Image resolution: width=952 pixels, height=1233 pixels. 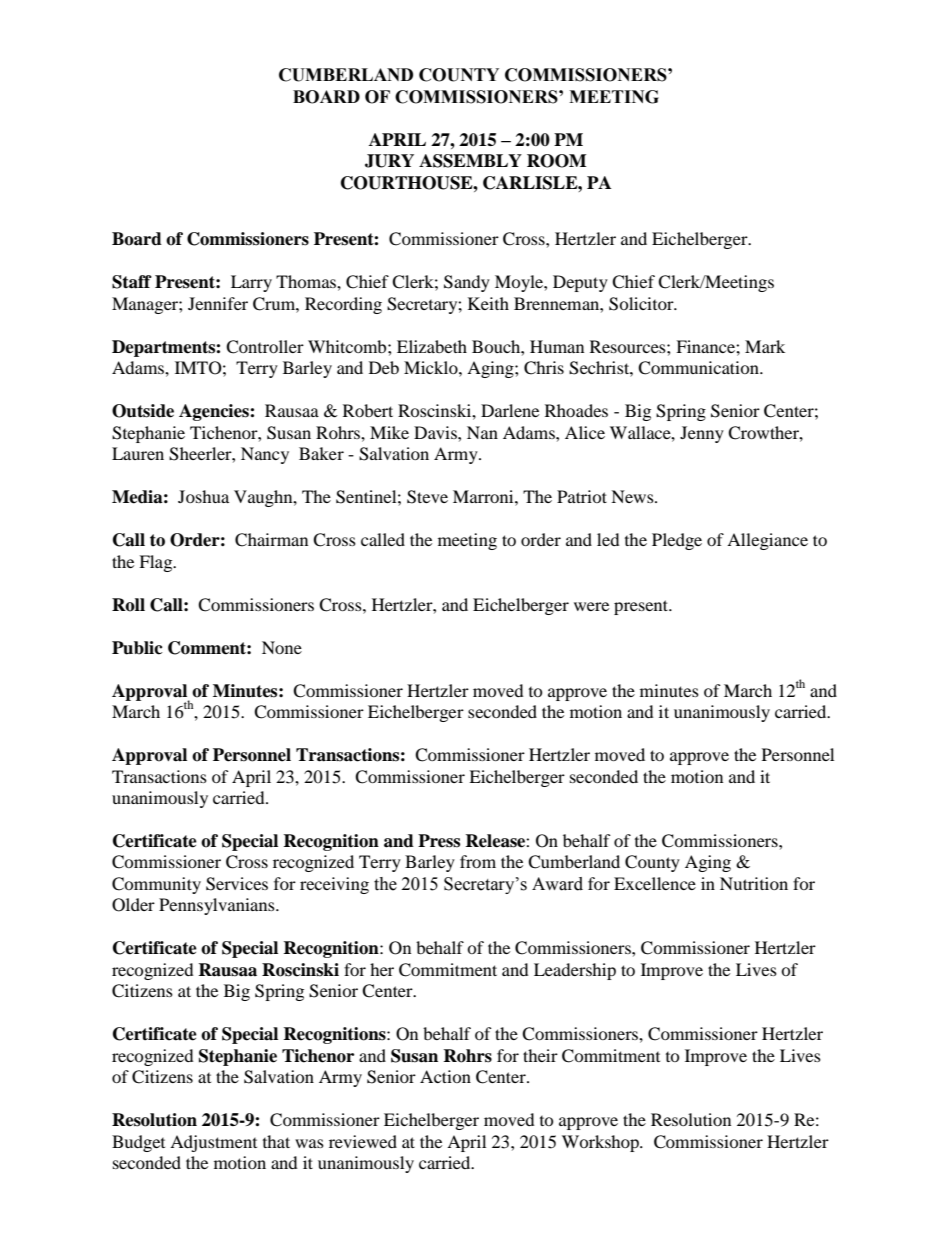 I want to click on Agencies, so click(x=215, y=412).
